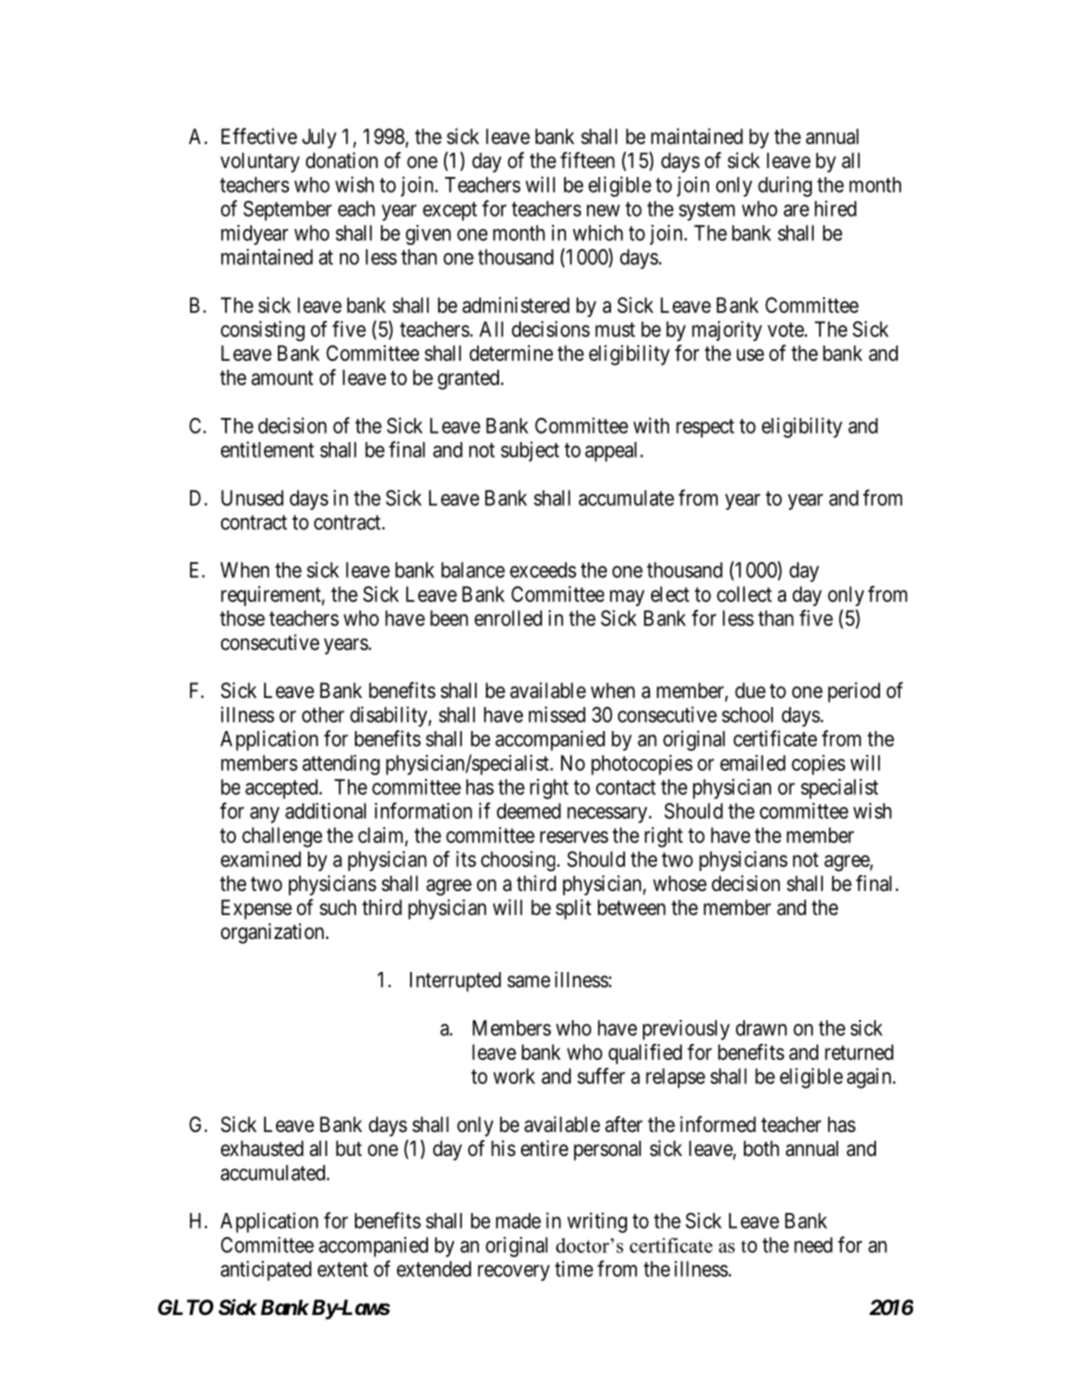  What do you see at coordinates (785, 186) in the screenshot?
I see `during` at bounding box center [785, 186].
